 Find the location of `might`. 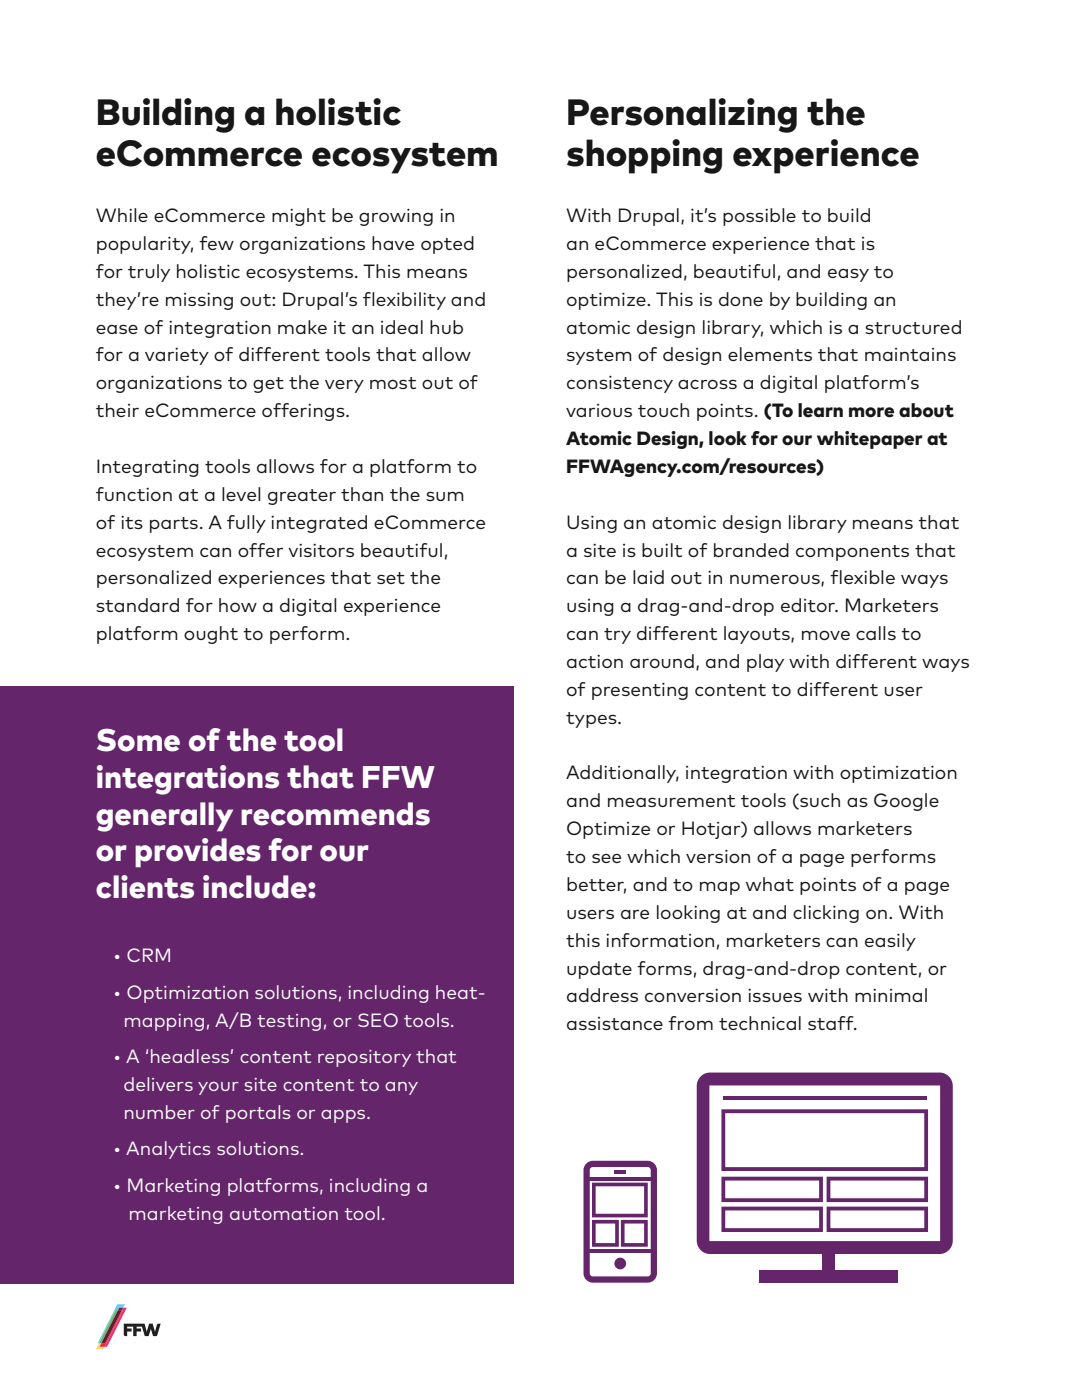

might is located at coordinates (299, 217).
